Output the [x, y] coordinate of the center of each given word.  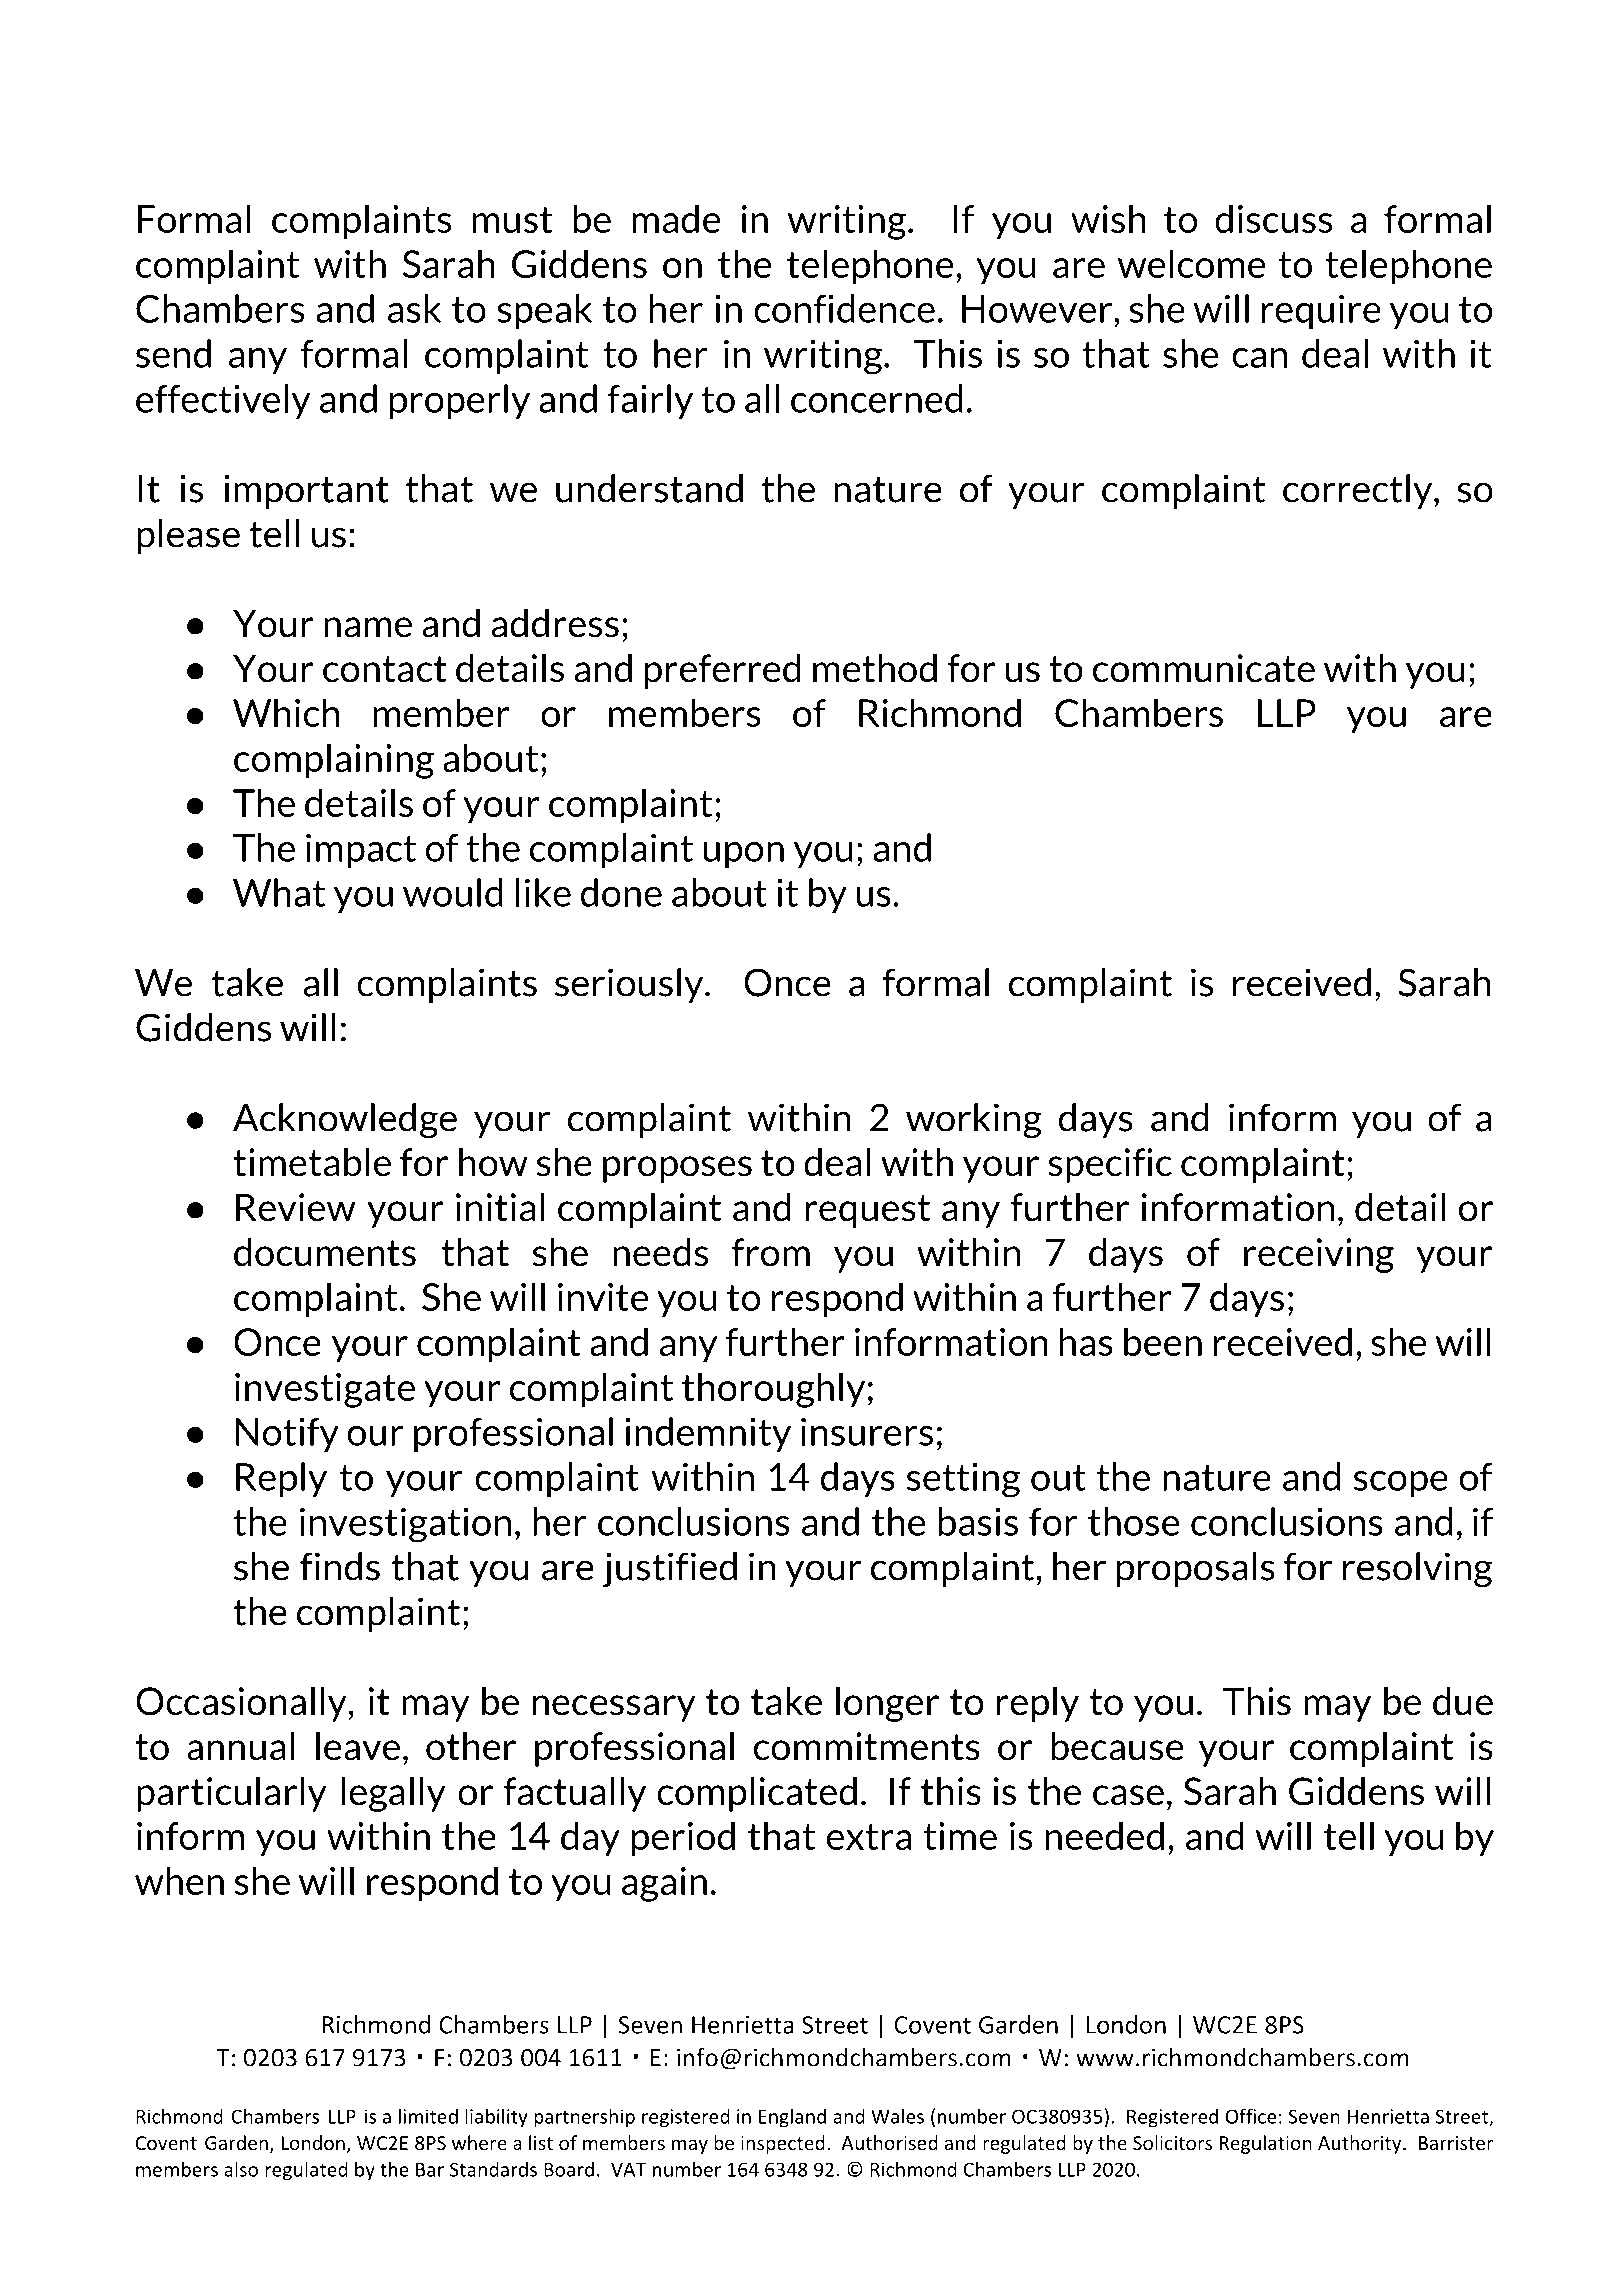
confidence [844, 308]
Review [295, 1207]
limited [428, 2116]
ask [414, 308]
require [1321, 311]
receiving [1319, 1255]
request [867, 1211]
